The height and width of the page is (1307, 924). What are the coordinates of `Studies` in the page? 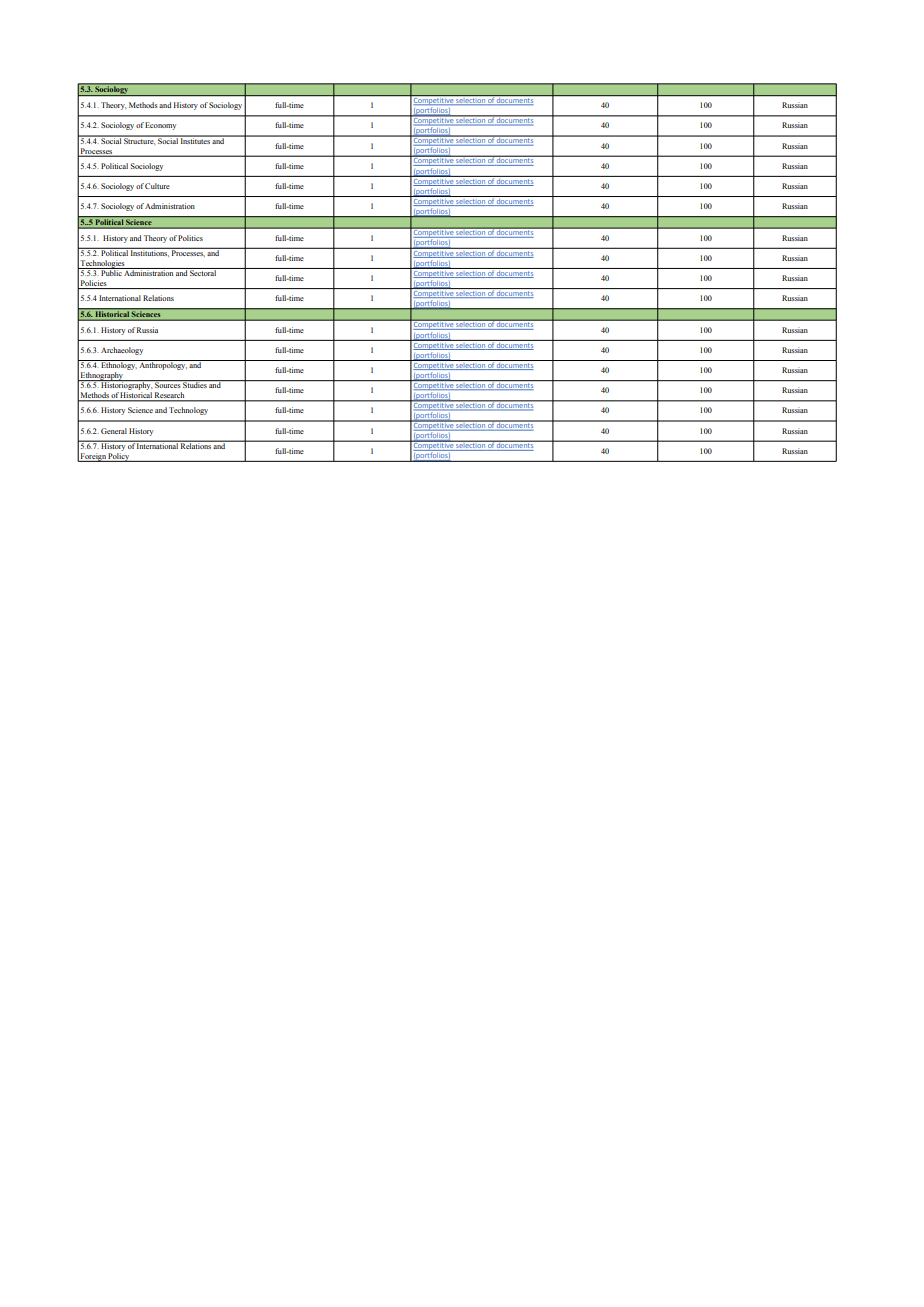 It's located at (194, 384).
